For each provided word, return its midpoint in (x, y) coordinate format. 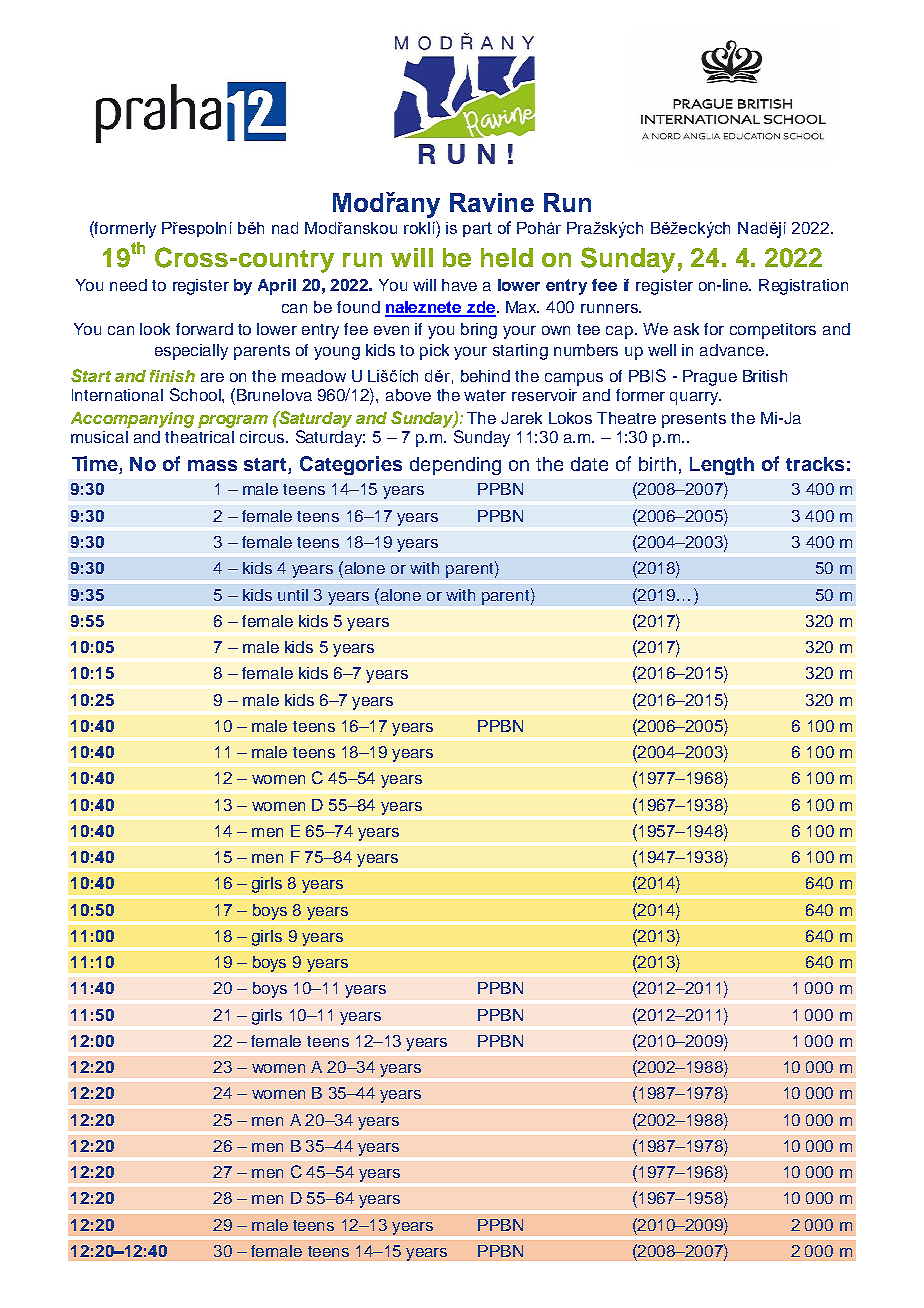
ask (686, 329)
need (128, 285)
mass (212, 465)
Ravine (492, 202)
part (477, 229)
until (293, 595)
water (485, 395)
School (196, 394)
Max (522, 307)
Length (722, 466)
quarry (695, 398)
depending (455, 466)
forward (204, 329)
